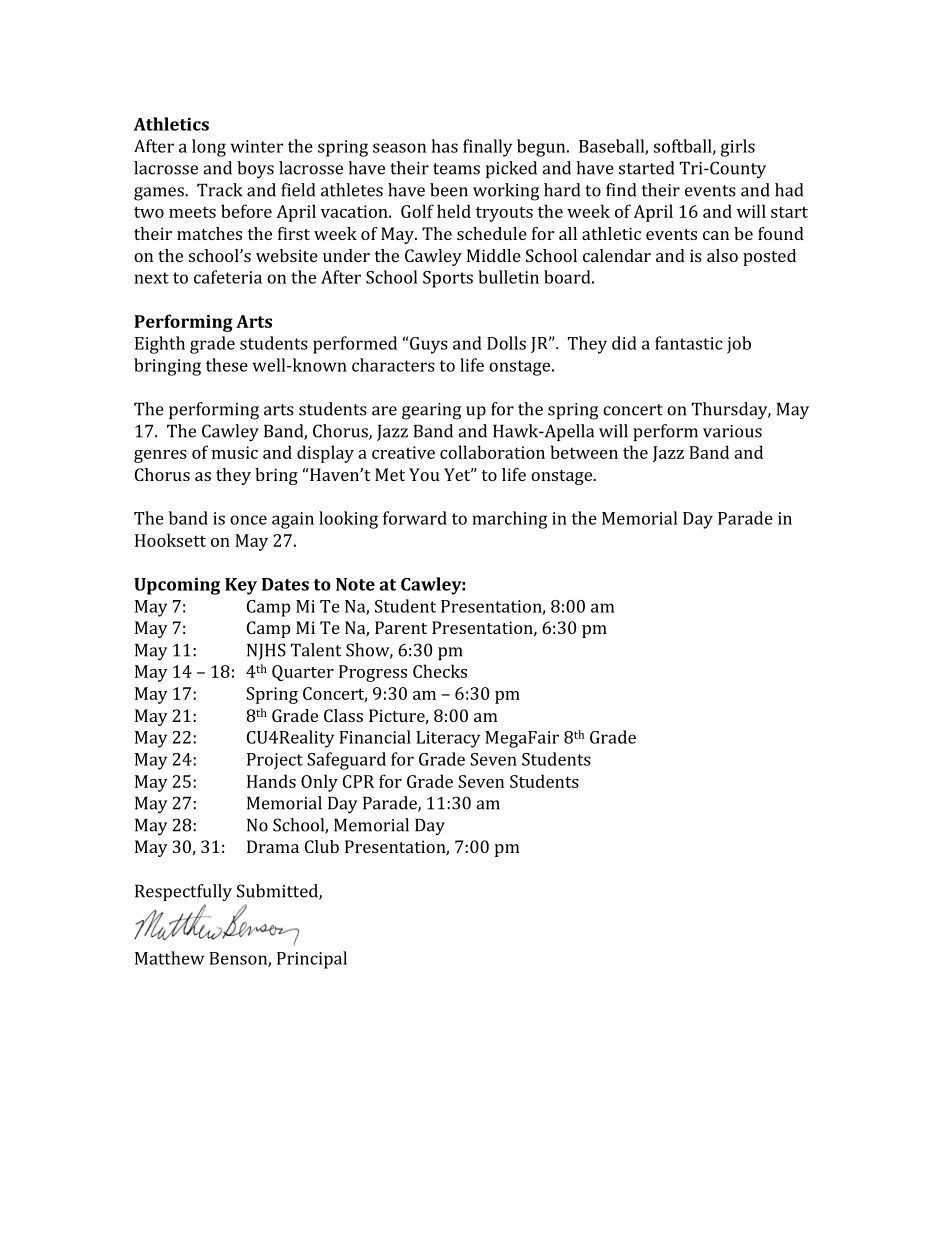 This image has height=1233, width=952. Describe the element at coordinates (506, 343) in the image. I see `Dolls` at that location.
